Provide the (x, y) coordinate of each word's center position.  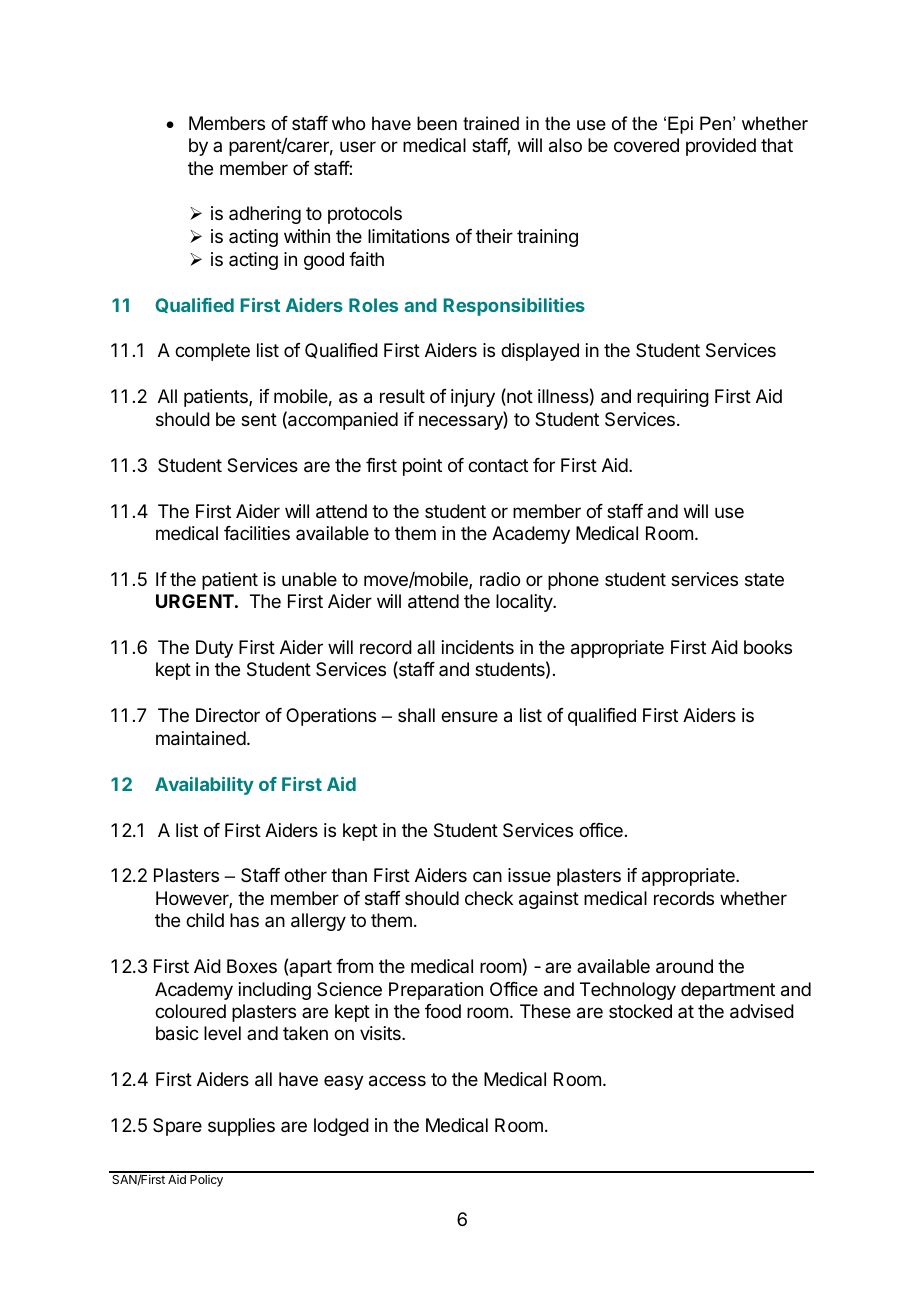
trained (491, 123)
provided (721, 147)
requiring (673, 398)
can (487, 876)
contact (498, 465)
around (684, 966)
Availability (204, 786)
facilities (257, 533)
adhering (265, 215)
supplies (241, 1127)
